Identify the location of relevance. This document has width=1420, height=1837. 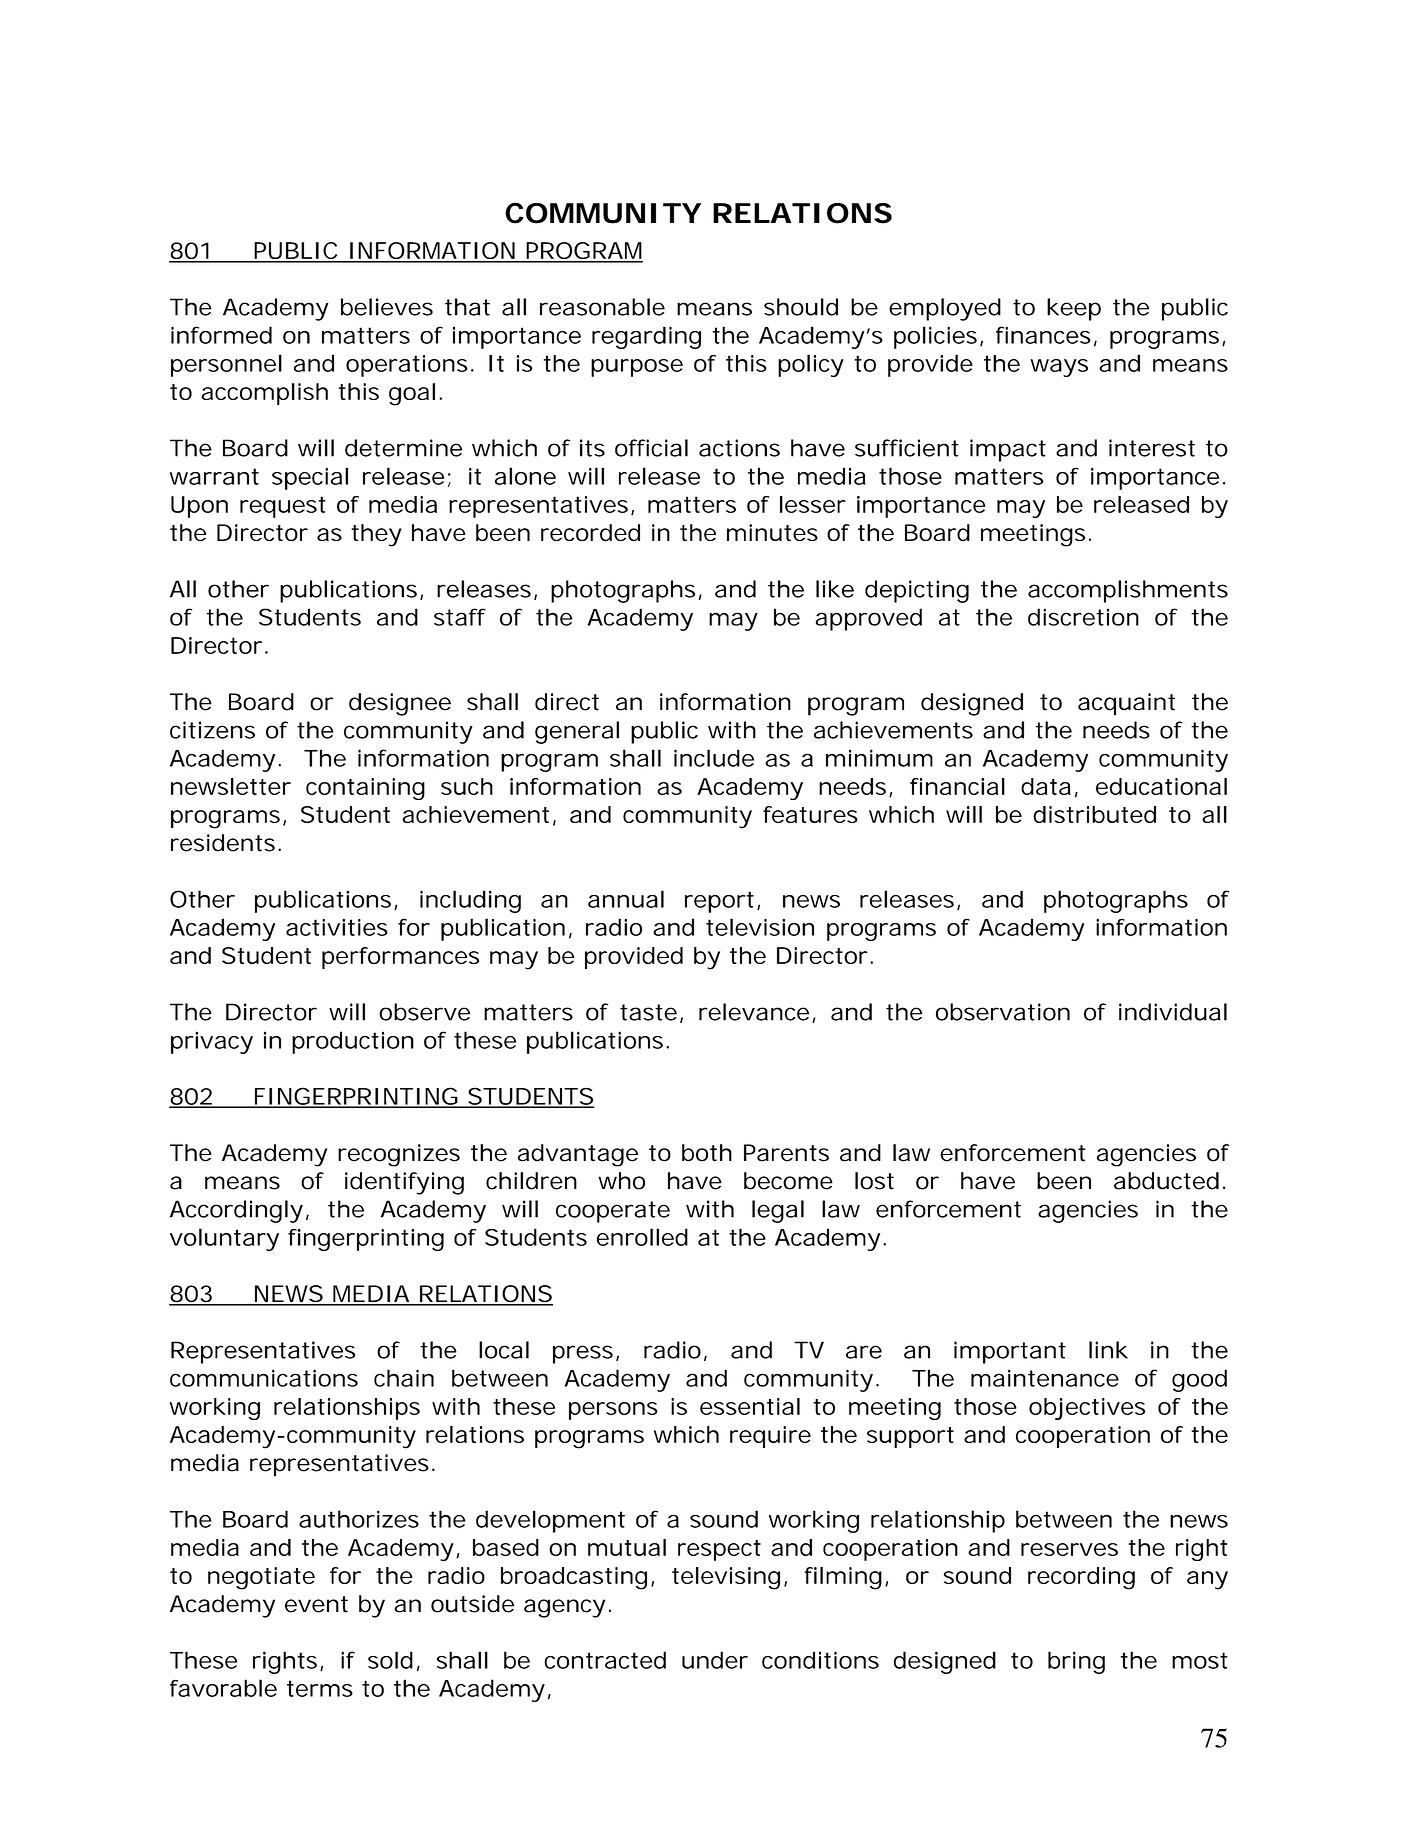
(754, 1012).
